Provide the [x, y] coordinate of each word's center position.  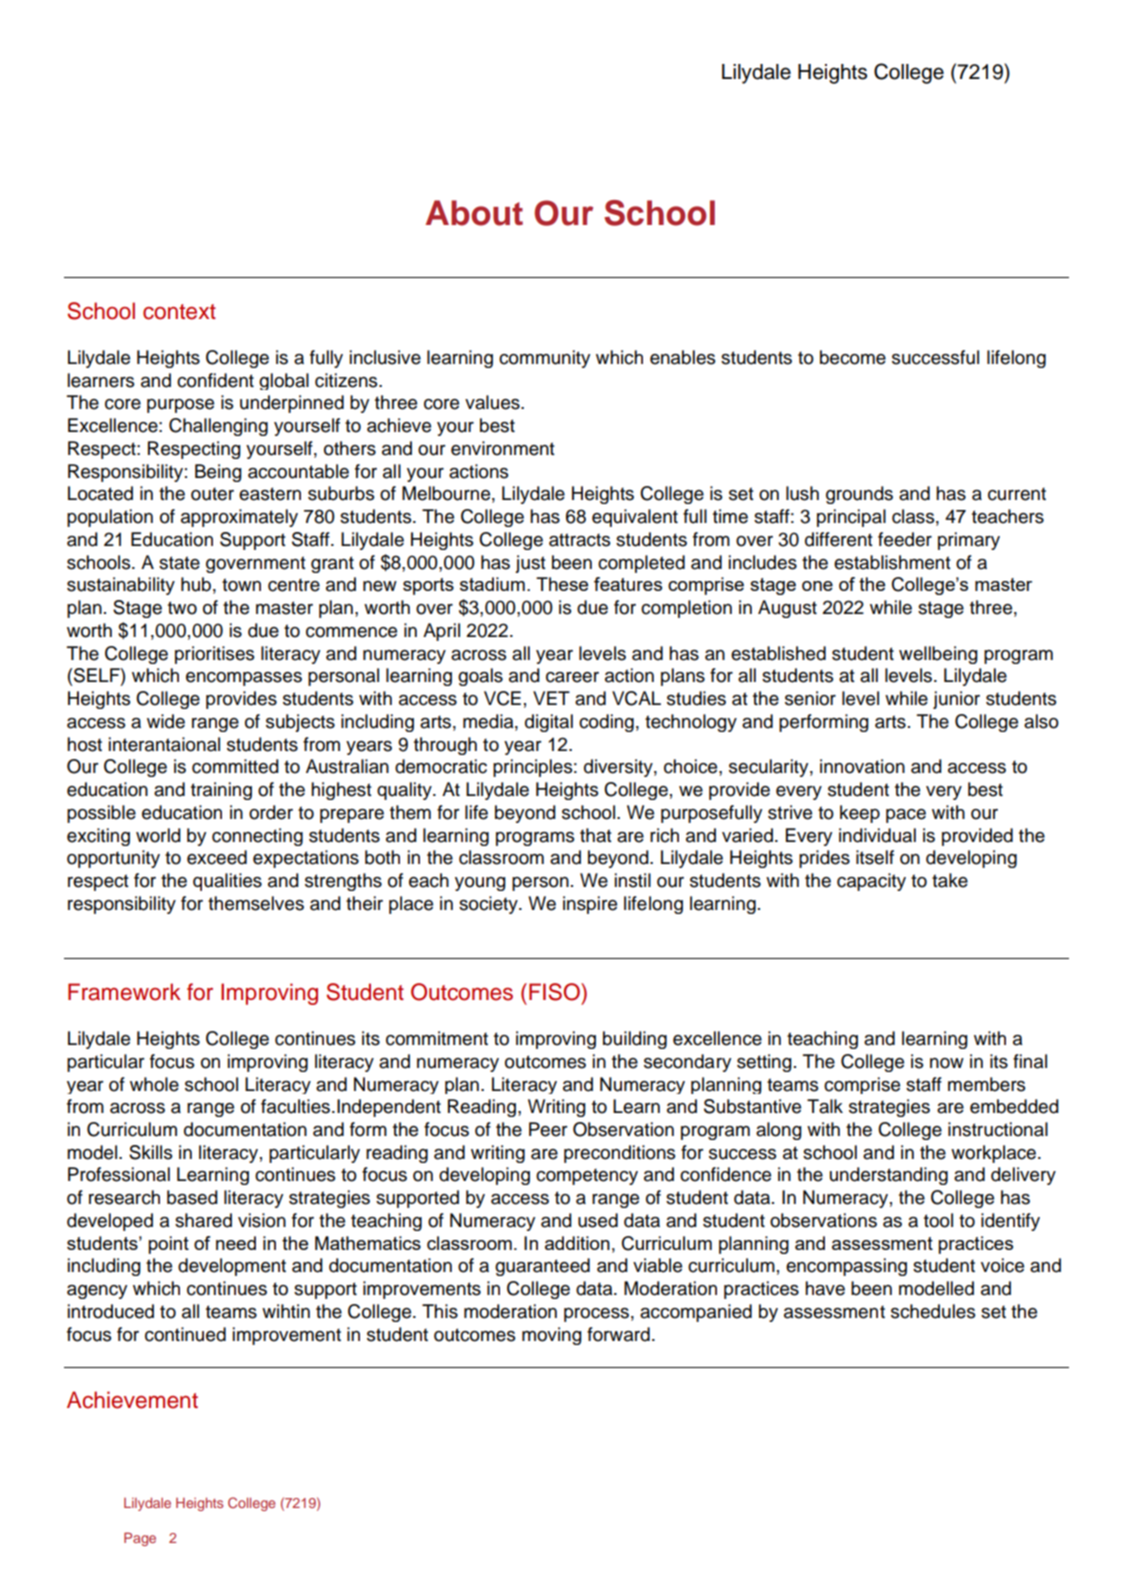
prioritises [214, 655]
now [947, 1063]
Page [140, 1539]
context [179, 312]
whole [154, 1084]
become [853, 357]
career [572, 677]
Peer [548, 1129]
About [474, 213]
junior [956, 700]
